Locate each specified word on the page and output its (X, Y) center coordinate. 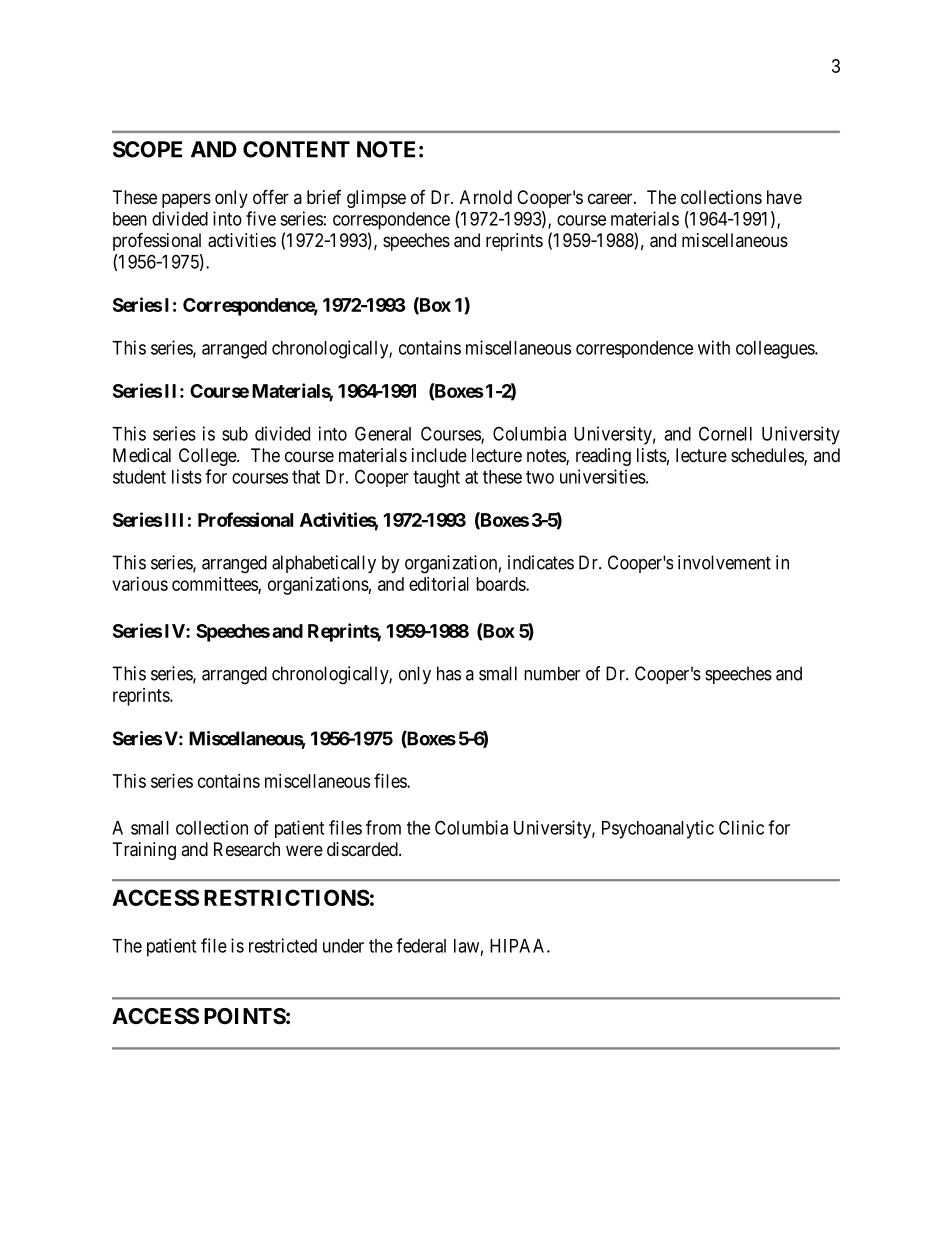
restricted (283, 945)
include (439, 455)
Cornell (725, 433)
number (552, 673)
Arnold (486, 197)
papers (186, 200)
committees (215, 585)
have (784, 197)
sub (235, 434)
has (449, 673)
